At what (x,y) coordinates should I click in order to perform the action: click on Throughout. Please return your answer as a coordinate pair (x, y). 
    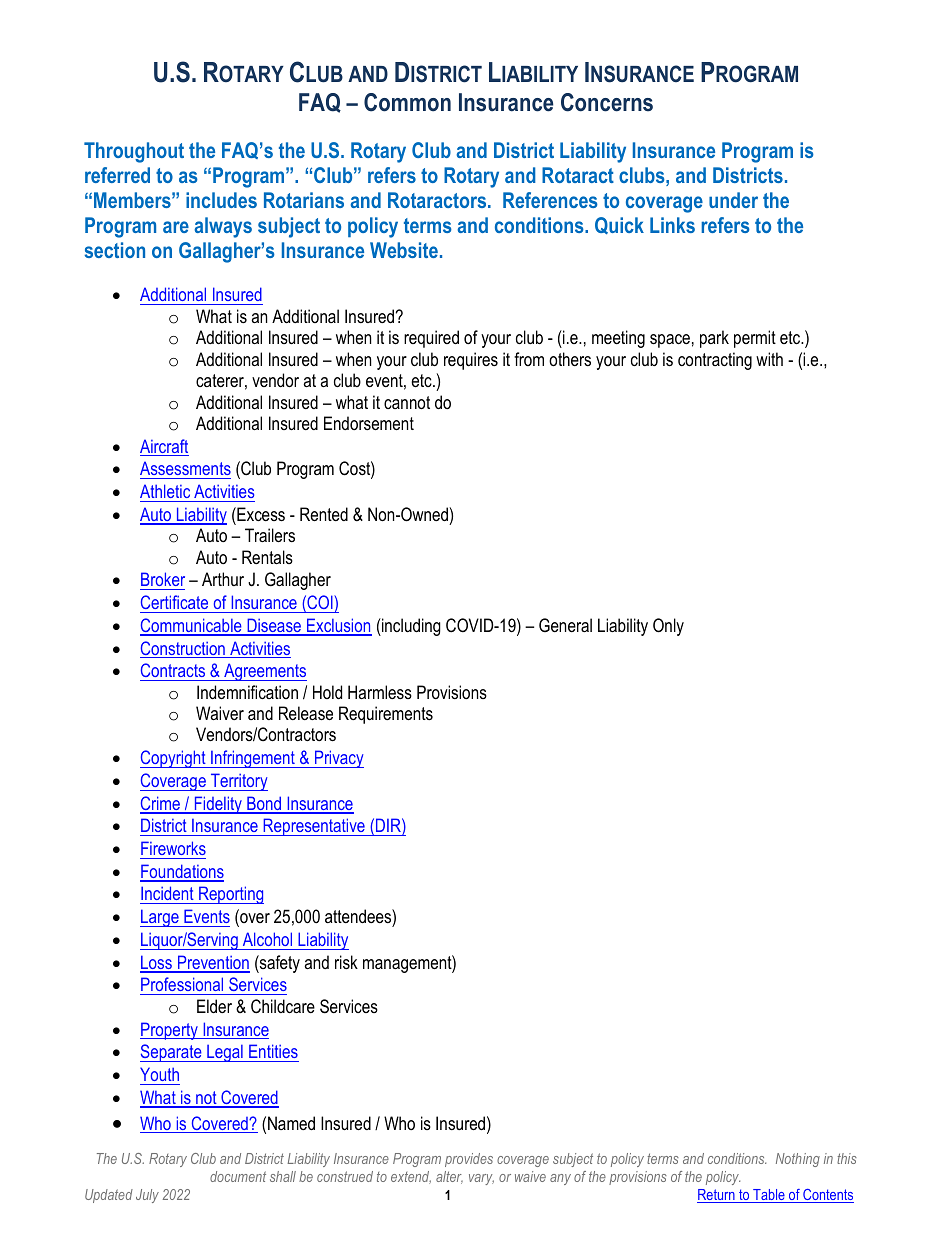
    Looking at the image, I should click on (134, 152).
